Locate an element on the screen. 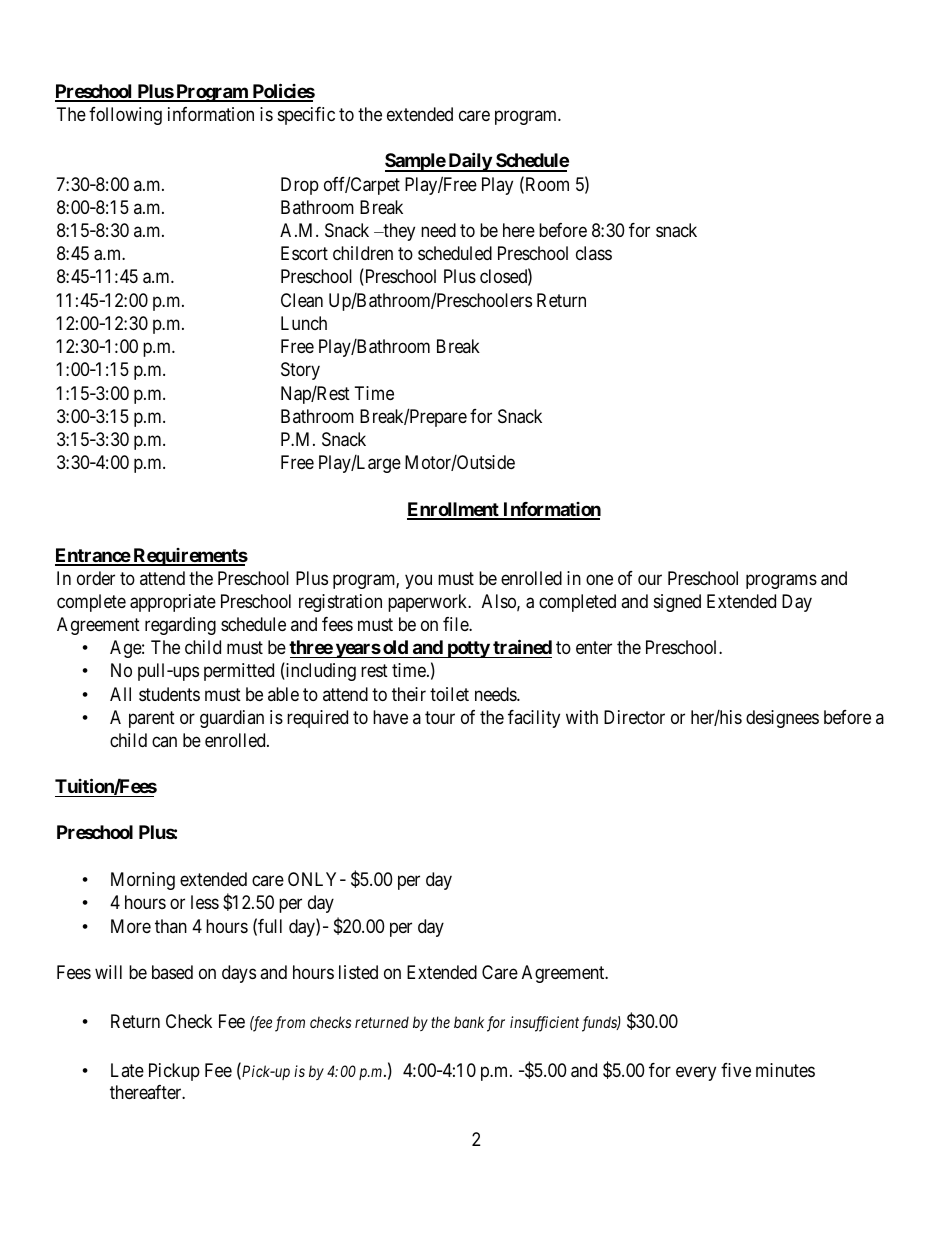  Daily is located at coordinates (469, 162).
